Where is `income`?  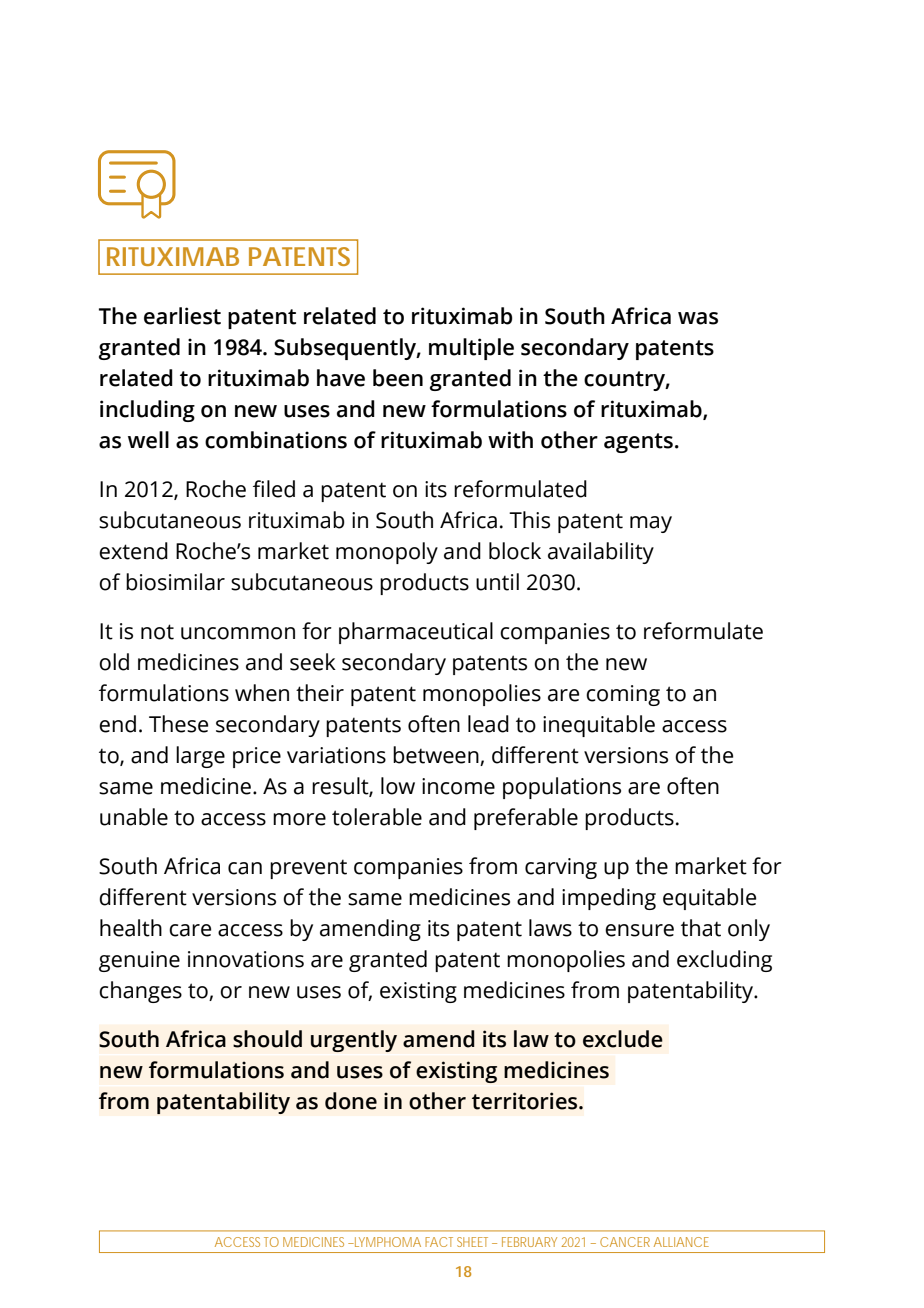
income is located at coordinates (458, 786).
